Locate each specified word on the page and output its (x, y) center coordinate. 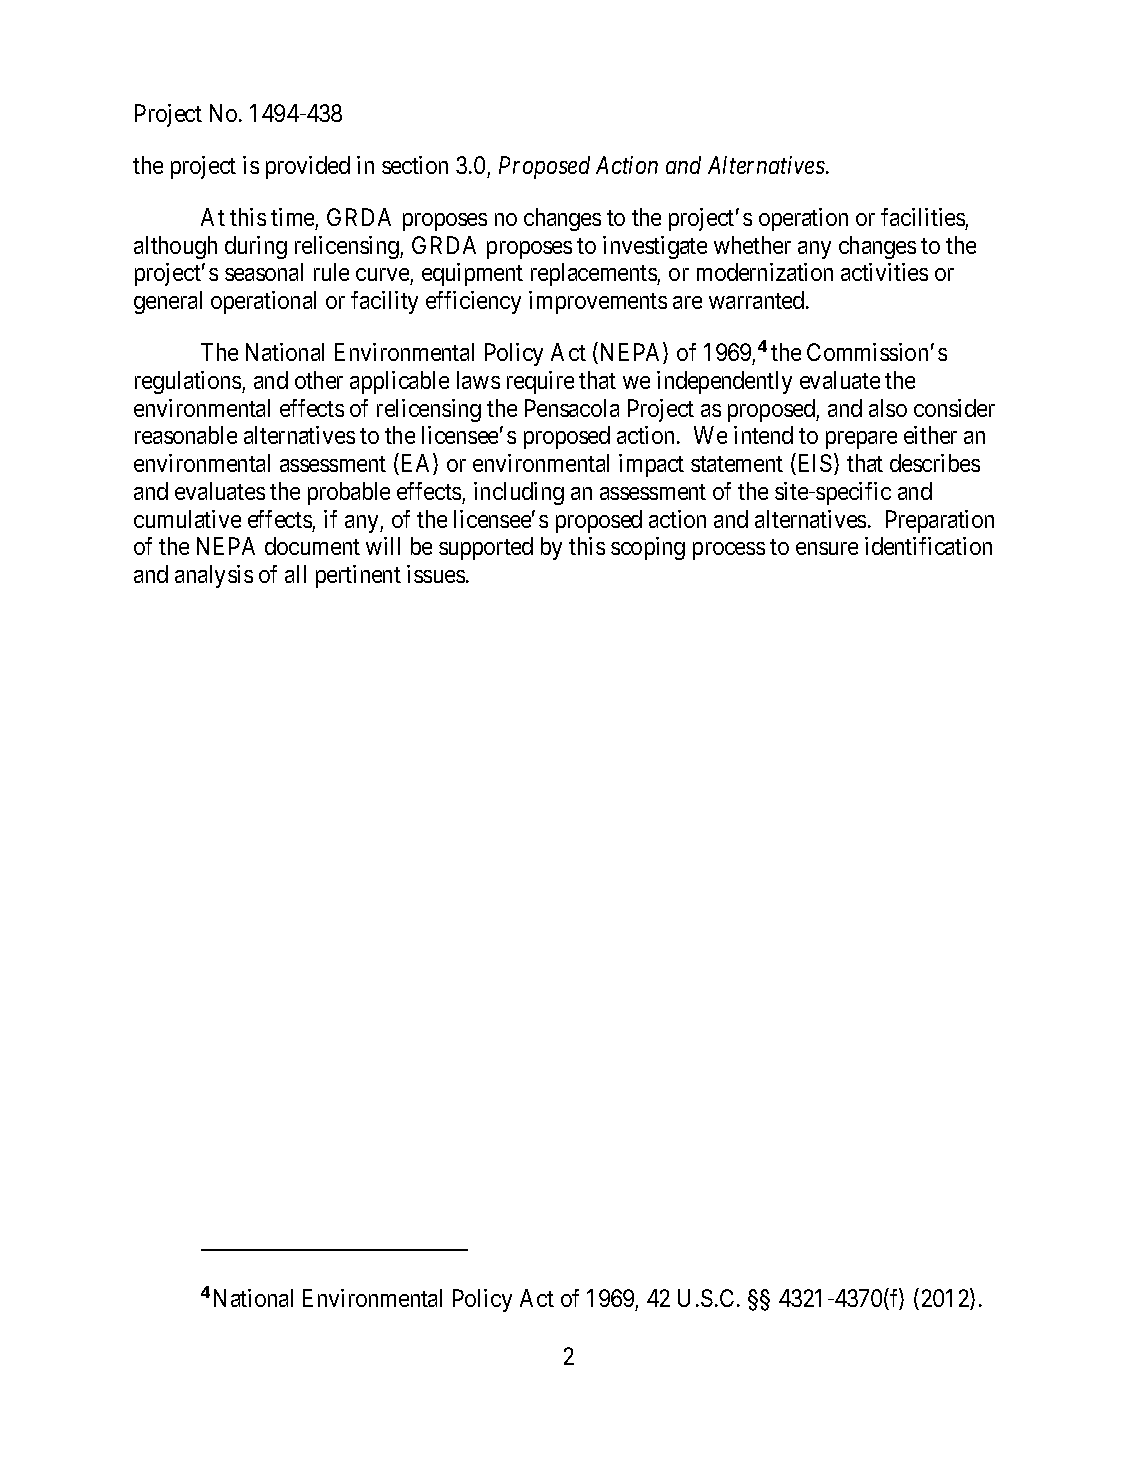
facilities (923, 217)
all (295, 574)
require (540, 382)
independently (724, 382)
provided (308, 167)
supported (486, 548)
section (415, 165)
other (319, 380)
